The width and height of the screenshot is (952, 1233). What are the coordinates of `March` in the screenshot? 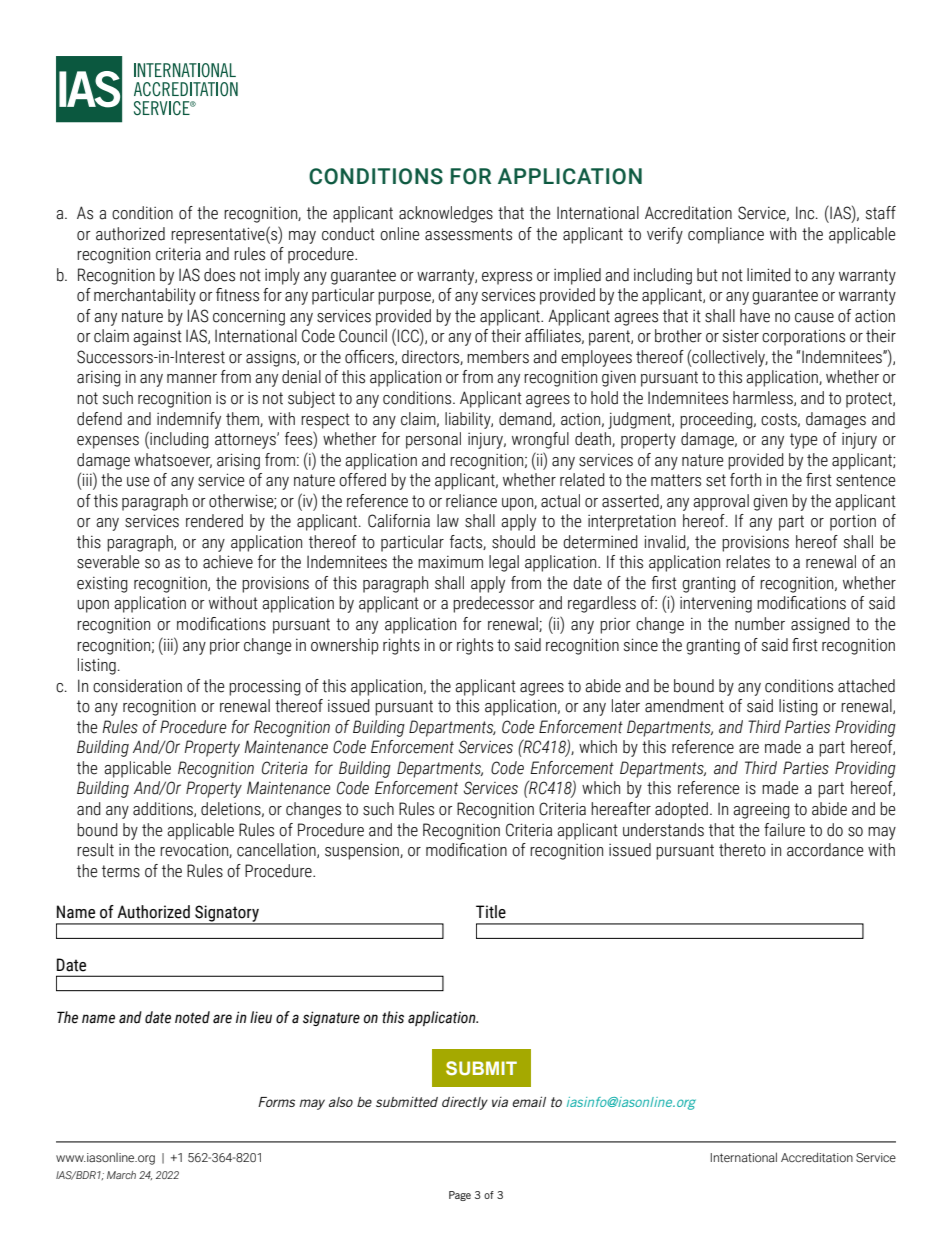 It's located at (121, 1175).
